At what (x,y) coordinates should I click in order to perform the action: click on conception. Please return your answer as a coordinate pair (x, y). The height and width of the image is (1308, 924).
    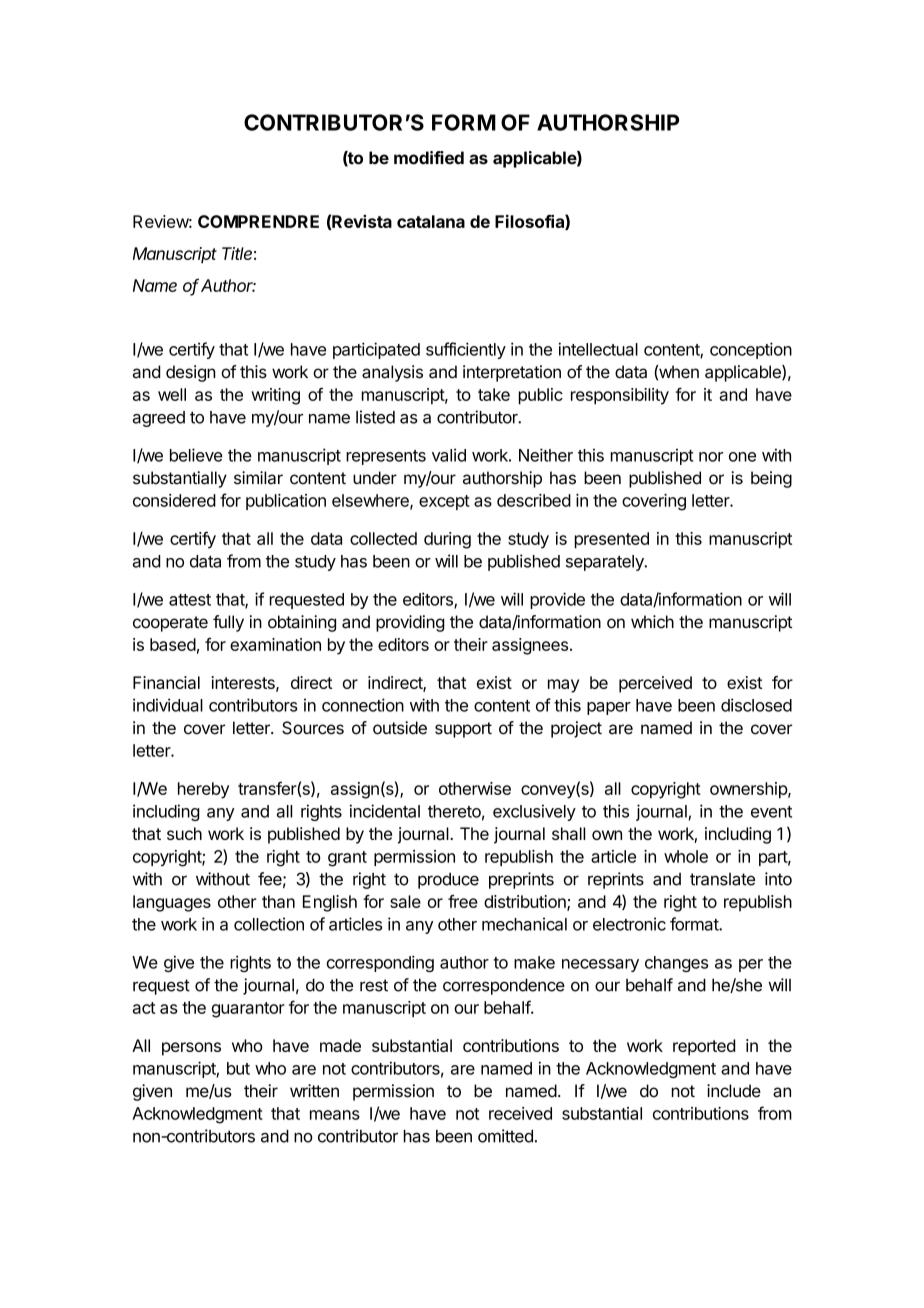
    Looking at the image, I should click on (751, 350).
